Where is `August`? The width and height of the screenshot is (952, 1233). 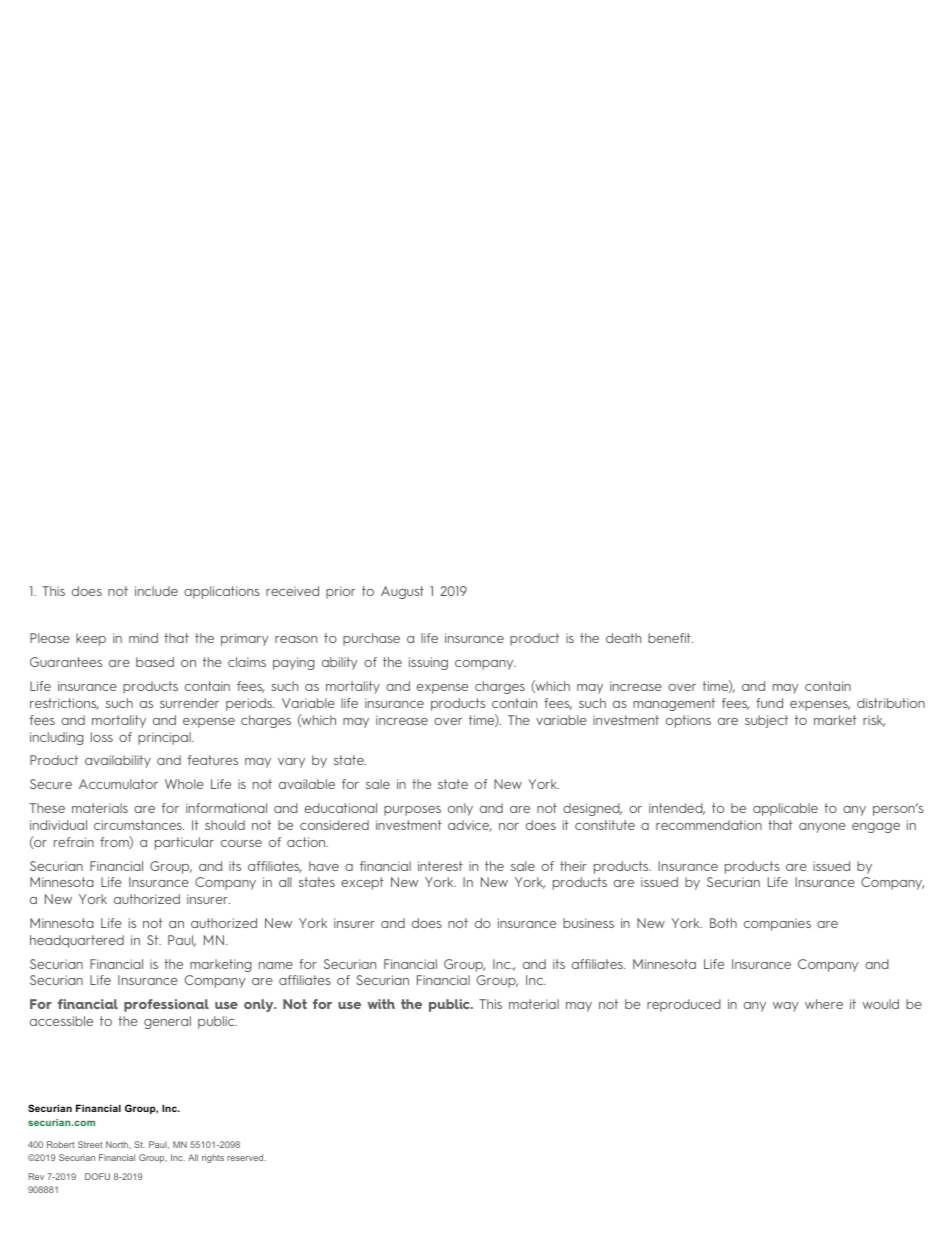 August is located at coordinates (402, 592).
